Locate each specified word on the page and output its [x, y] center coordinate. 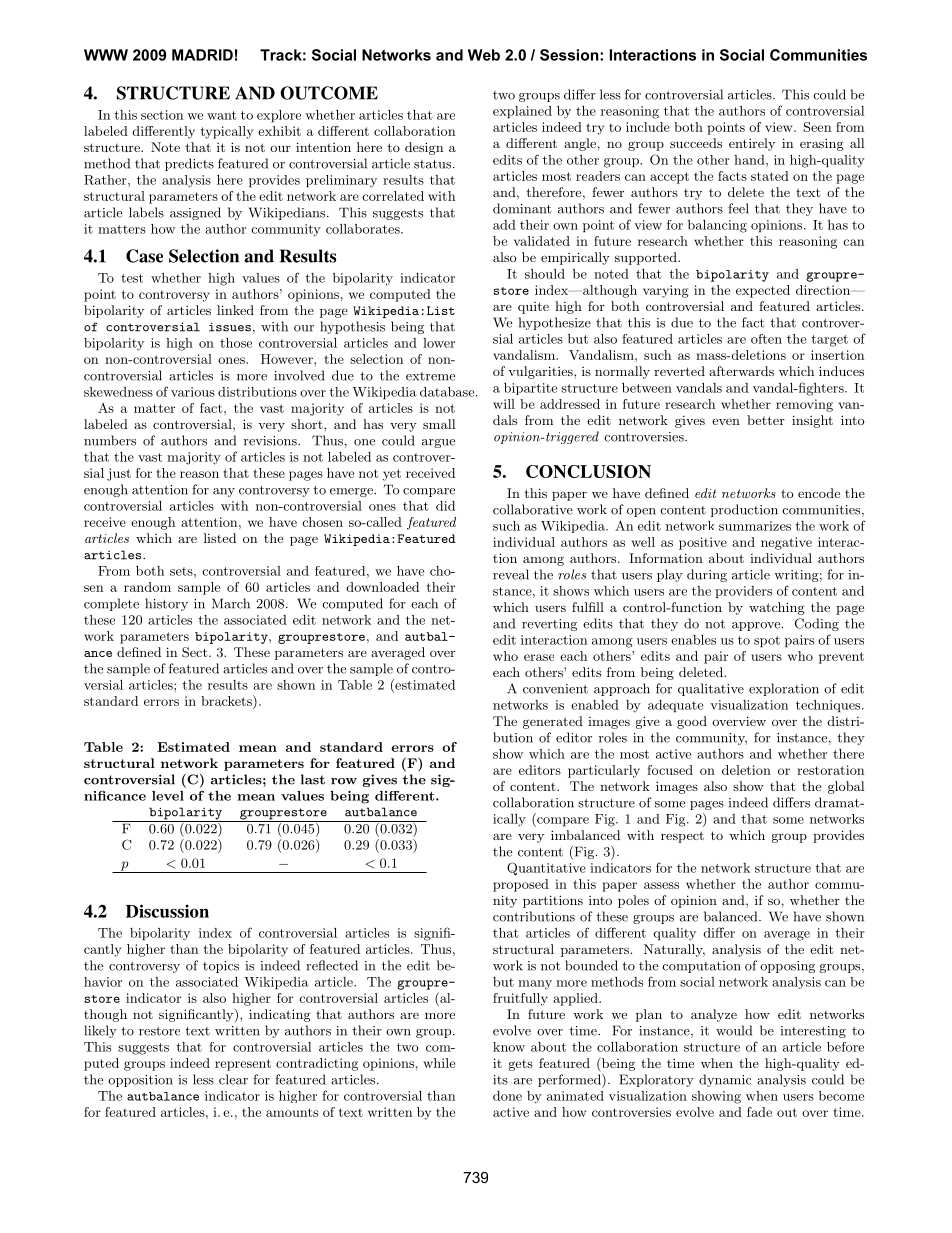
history [166, 604]
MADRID [202, 55]
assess [661, 885]
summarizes [755, 526]
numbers [110, 440]
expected [763, 291]
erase [539, 657]
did [445, 506]
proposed [521, 885]
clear [233, 1079]
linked [235, 310]
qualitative [711, 689]
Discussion [167, 911]
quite [533, 308]
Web [484, 55]
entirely [752, 144]
